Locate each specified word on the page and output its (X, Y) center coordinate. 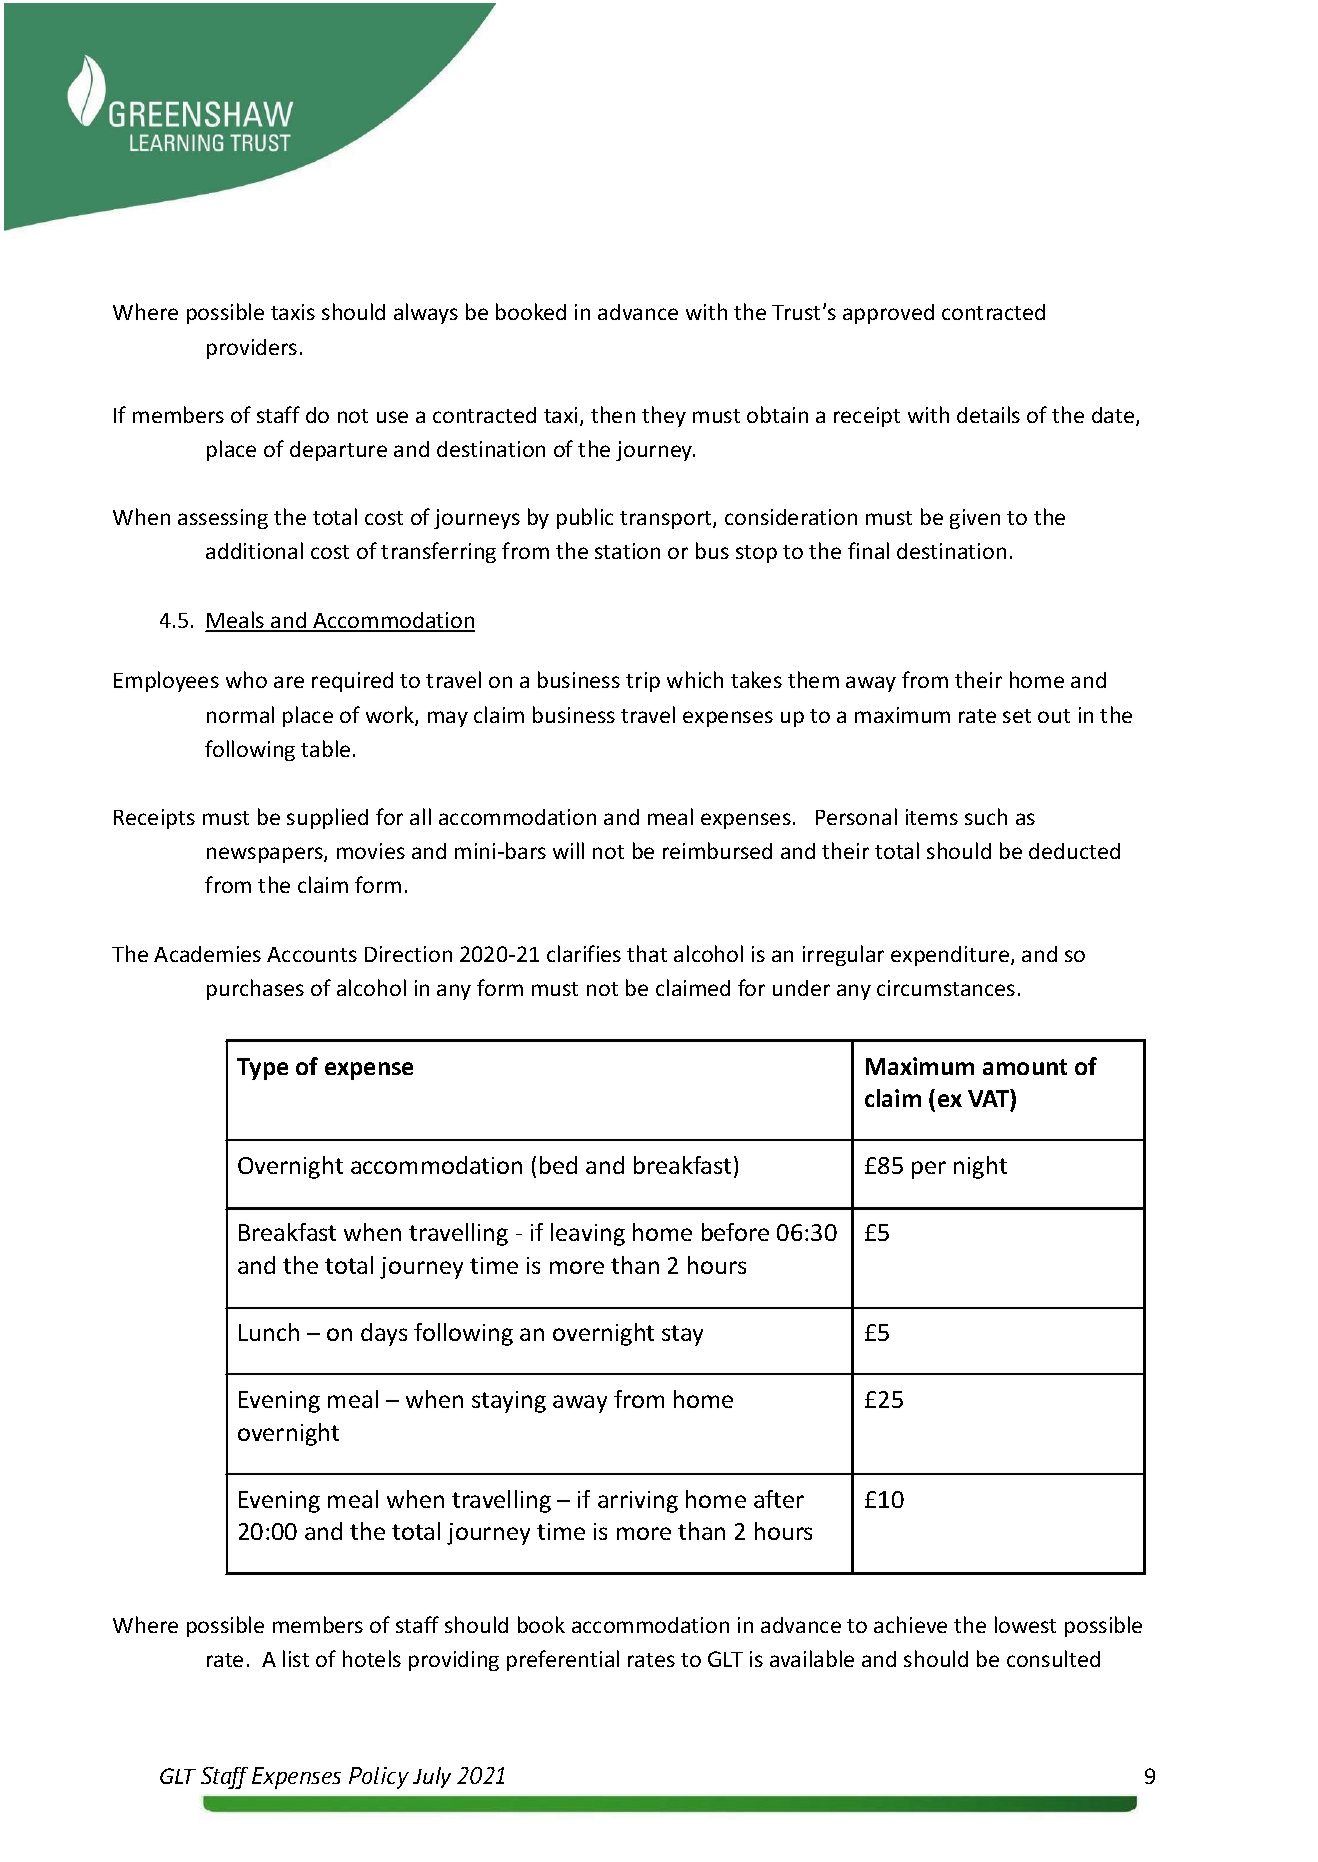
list (296, 1658)
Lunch (269, 1332)
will (568, 850)
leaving (588, 1234)
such (986, 816)
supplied (327, 818)
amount (1025, 1067)
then (613, 414)
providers (252, 349)
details (988, 414)
